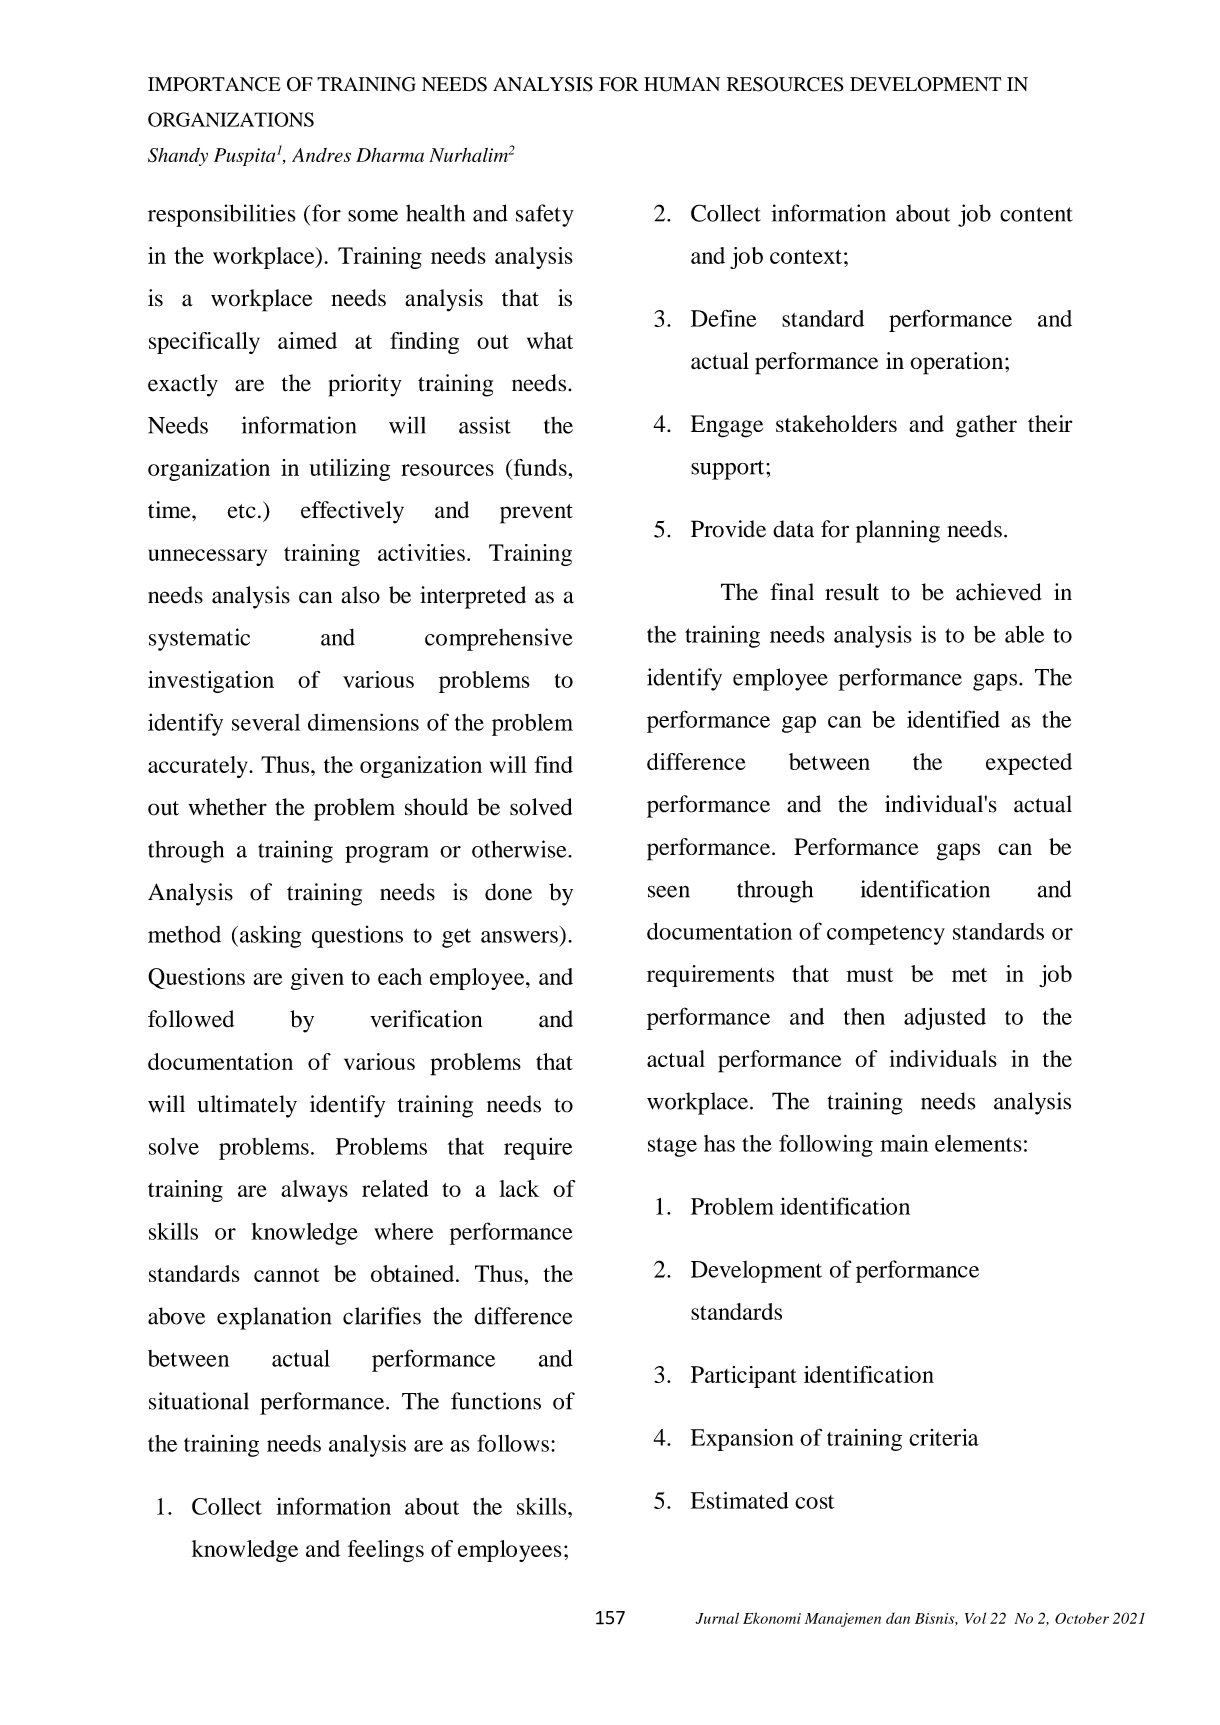 The width and height of the image is (1220, 1725). What do you see at coordinates (717, 1618) in the image?
I see `Jurnal` at bounding box center [717, 1618].
